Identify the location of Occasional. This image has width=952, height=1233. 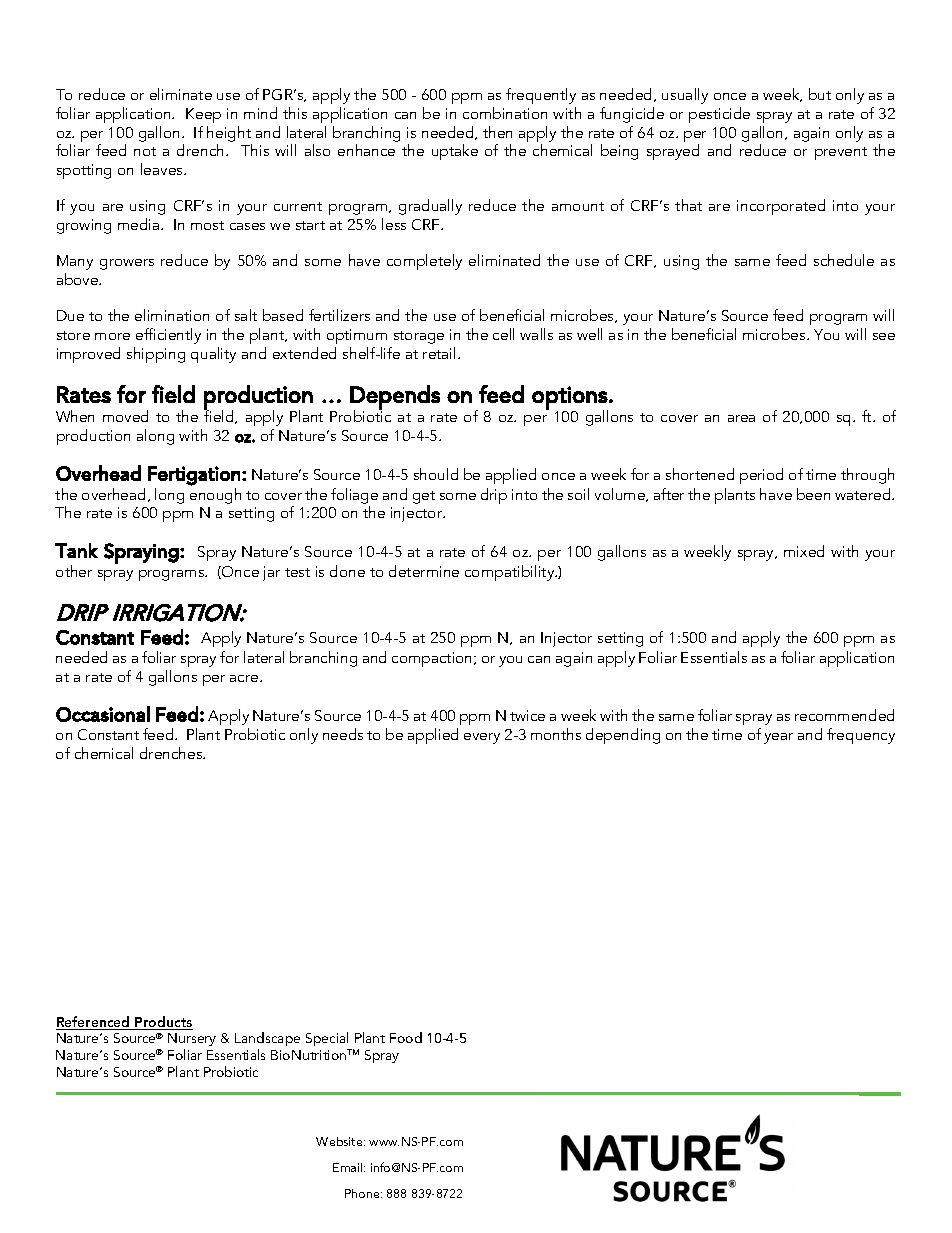
(103, 714).
